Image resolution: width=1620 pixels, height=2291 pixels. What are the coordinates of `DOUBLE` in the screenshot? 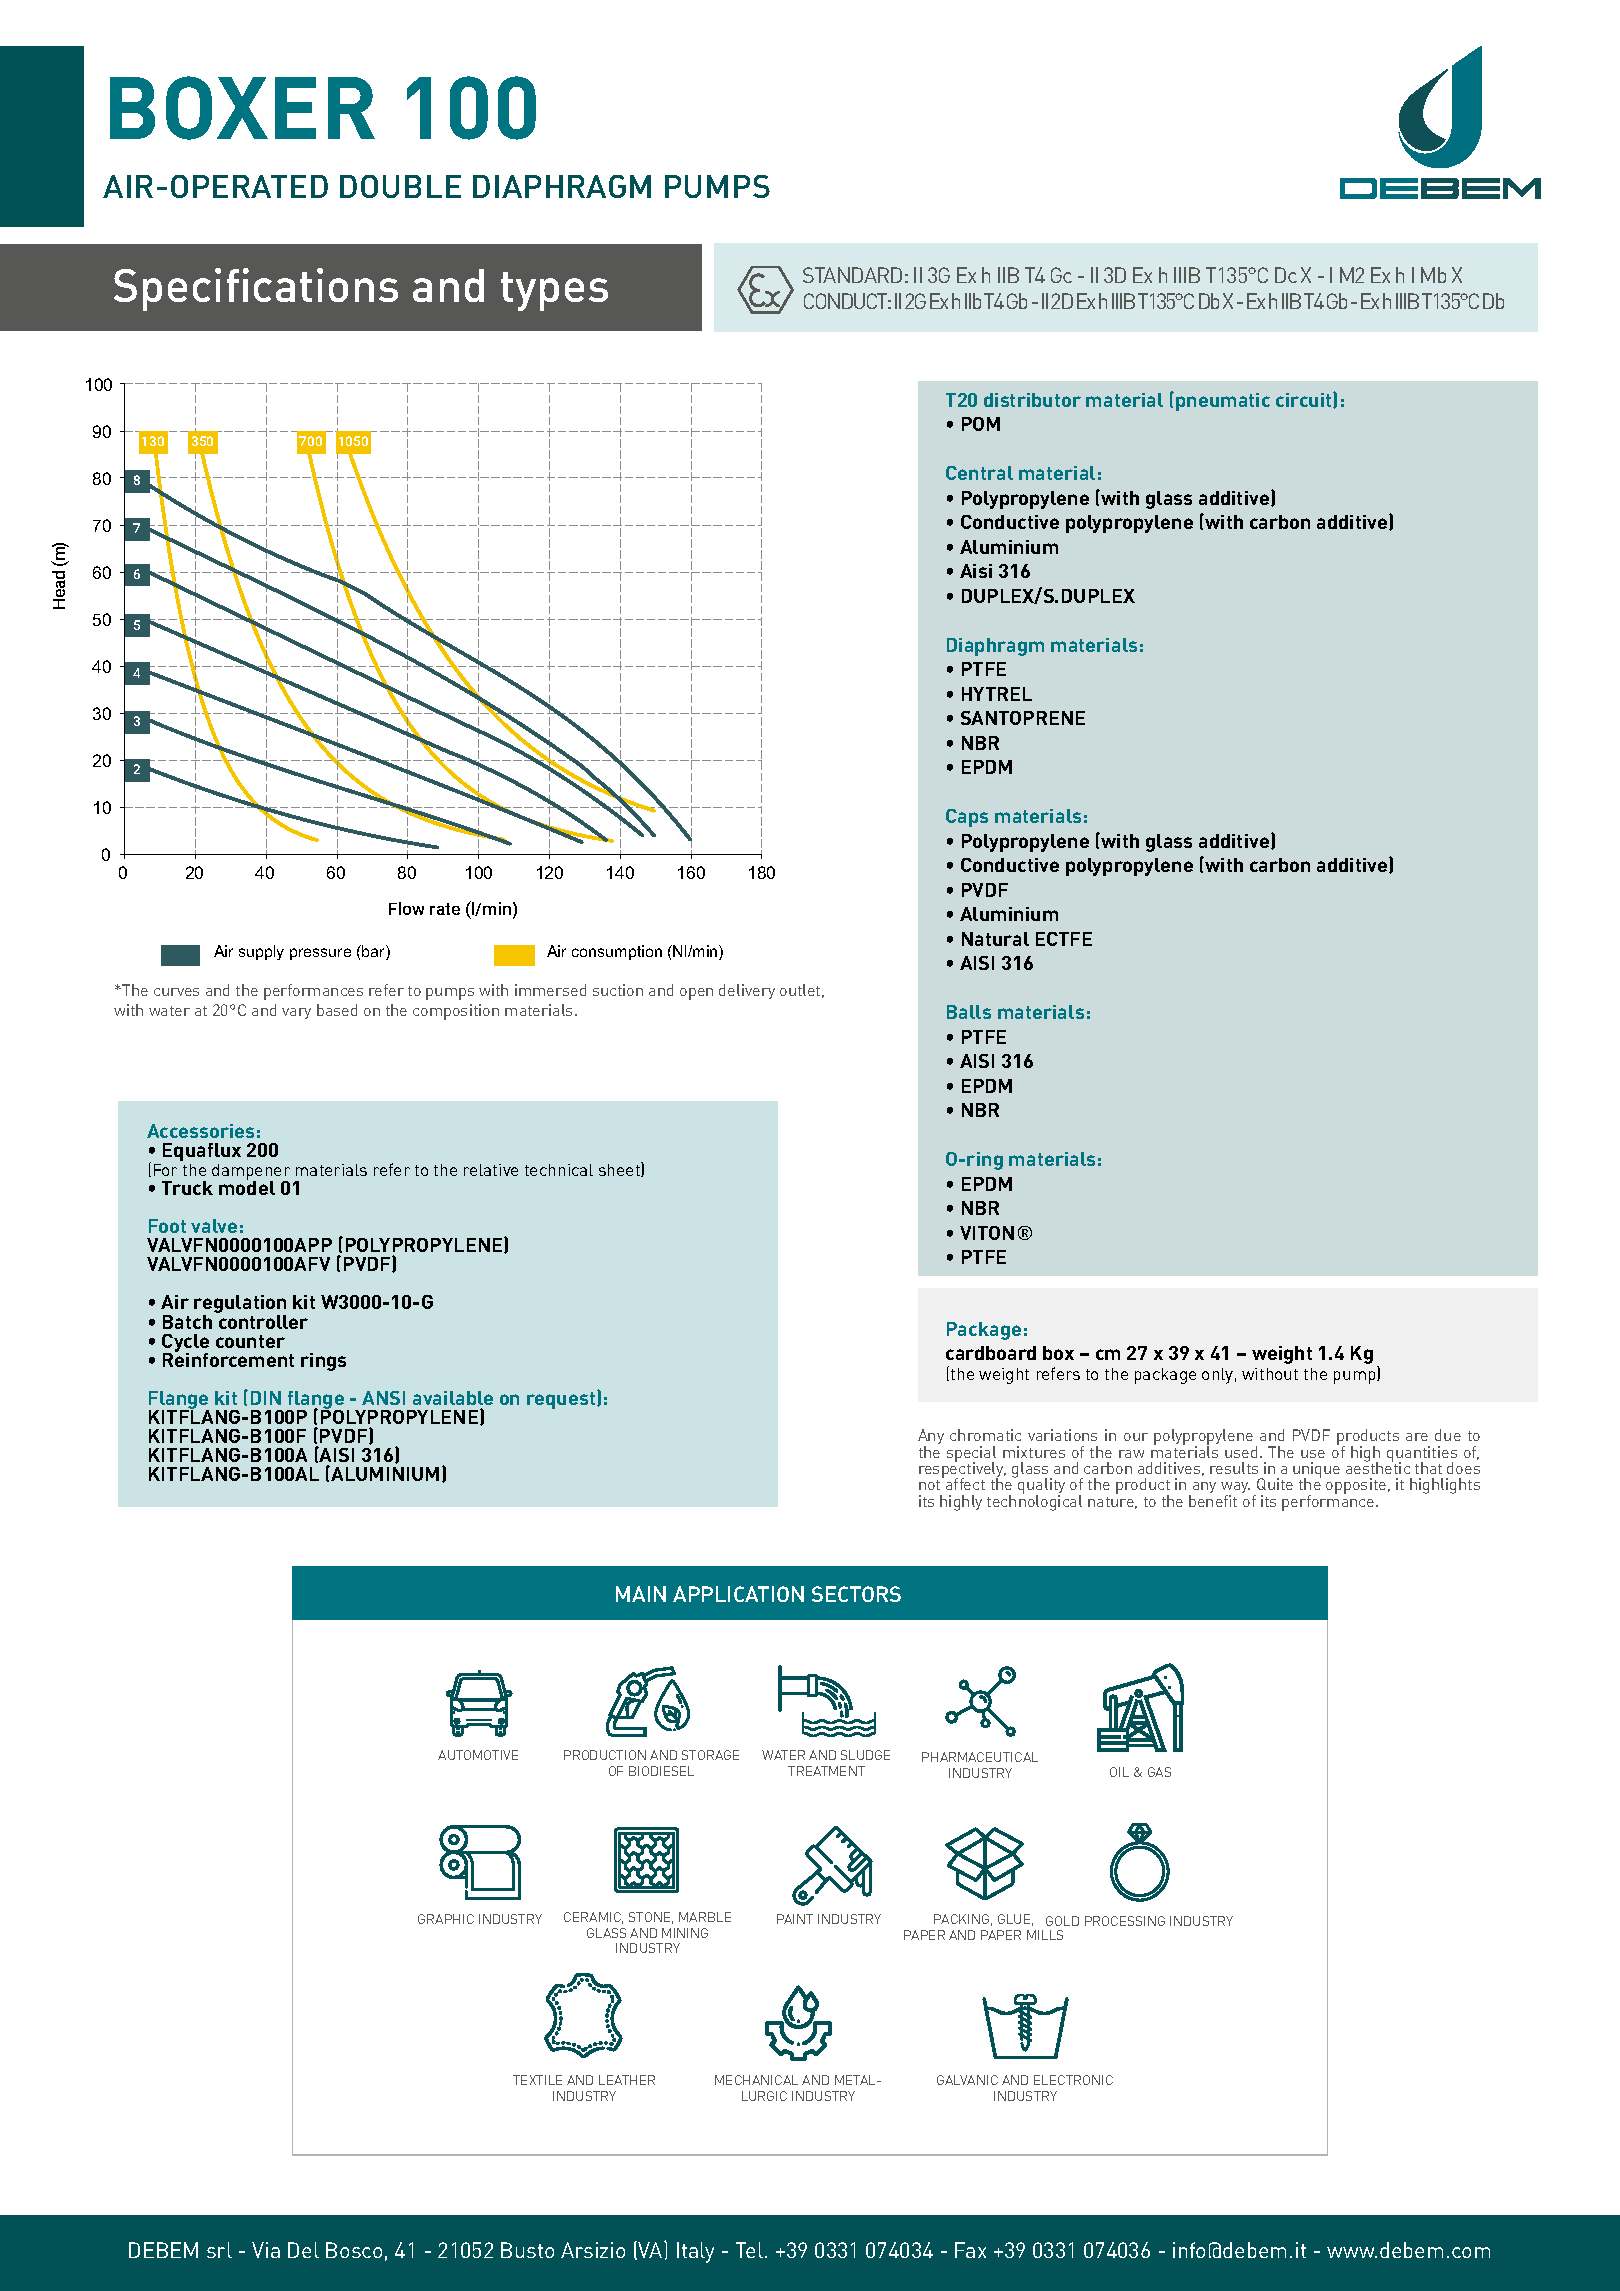 It's located at (400, 186).
